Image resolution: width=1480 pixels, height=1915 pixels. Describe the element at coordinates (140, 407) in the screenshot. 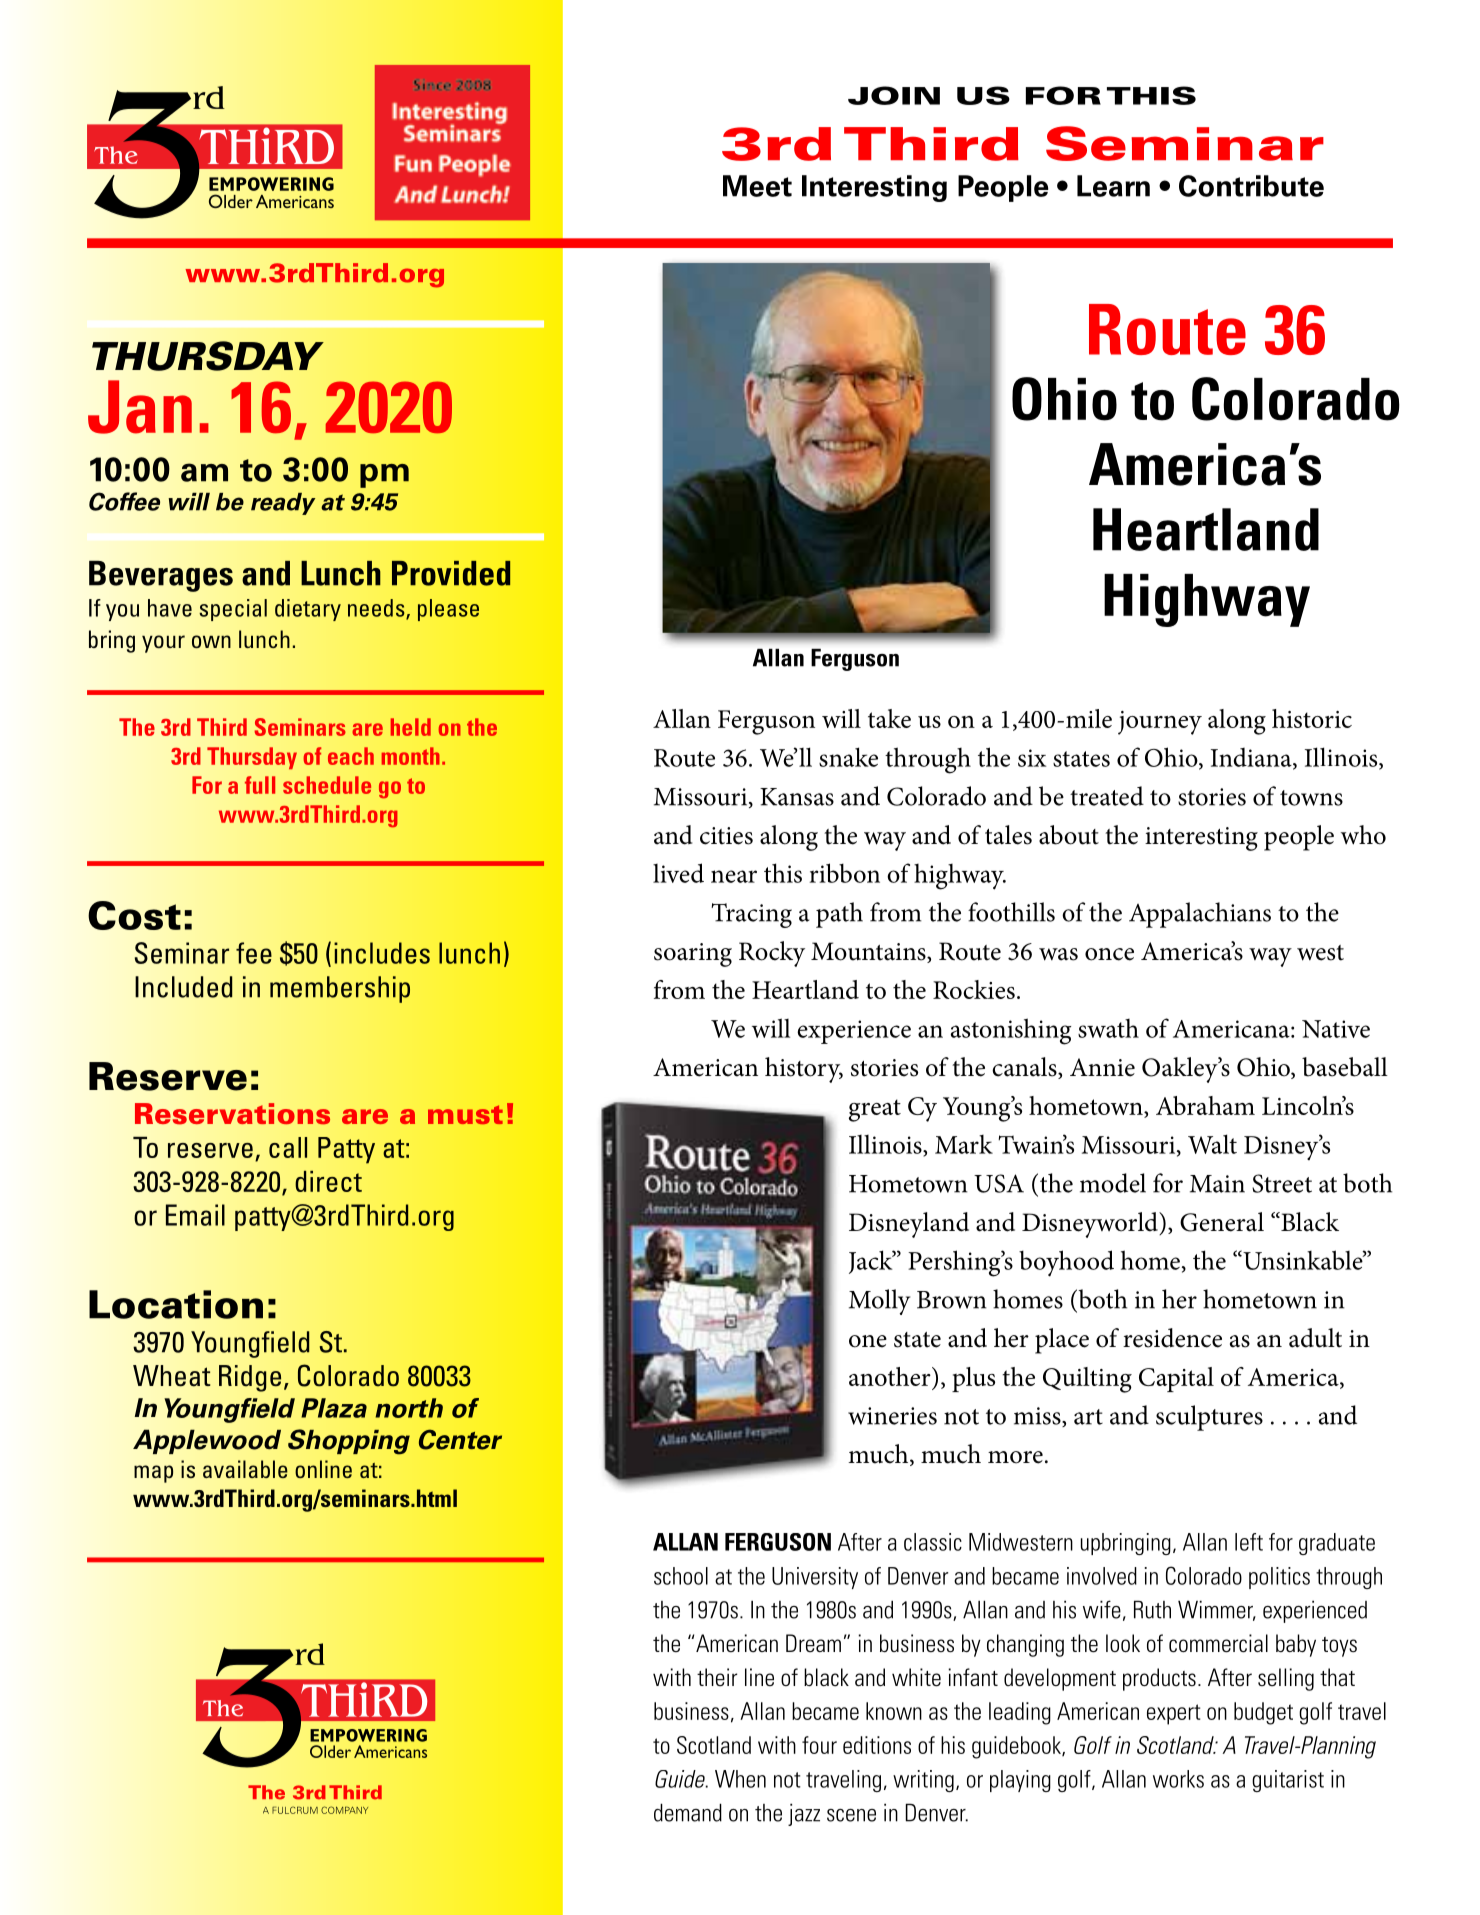

I see `Jan` at that location.
